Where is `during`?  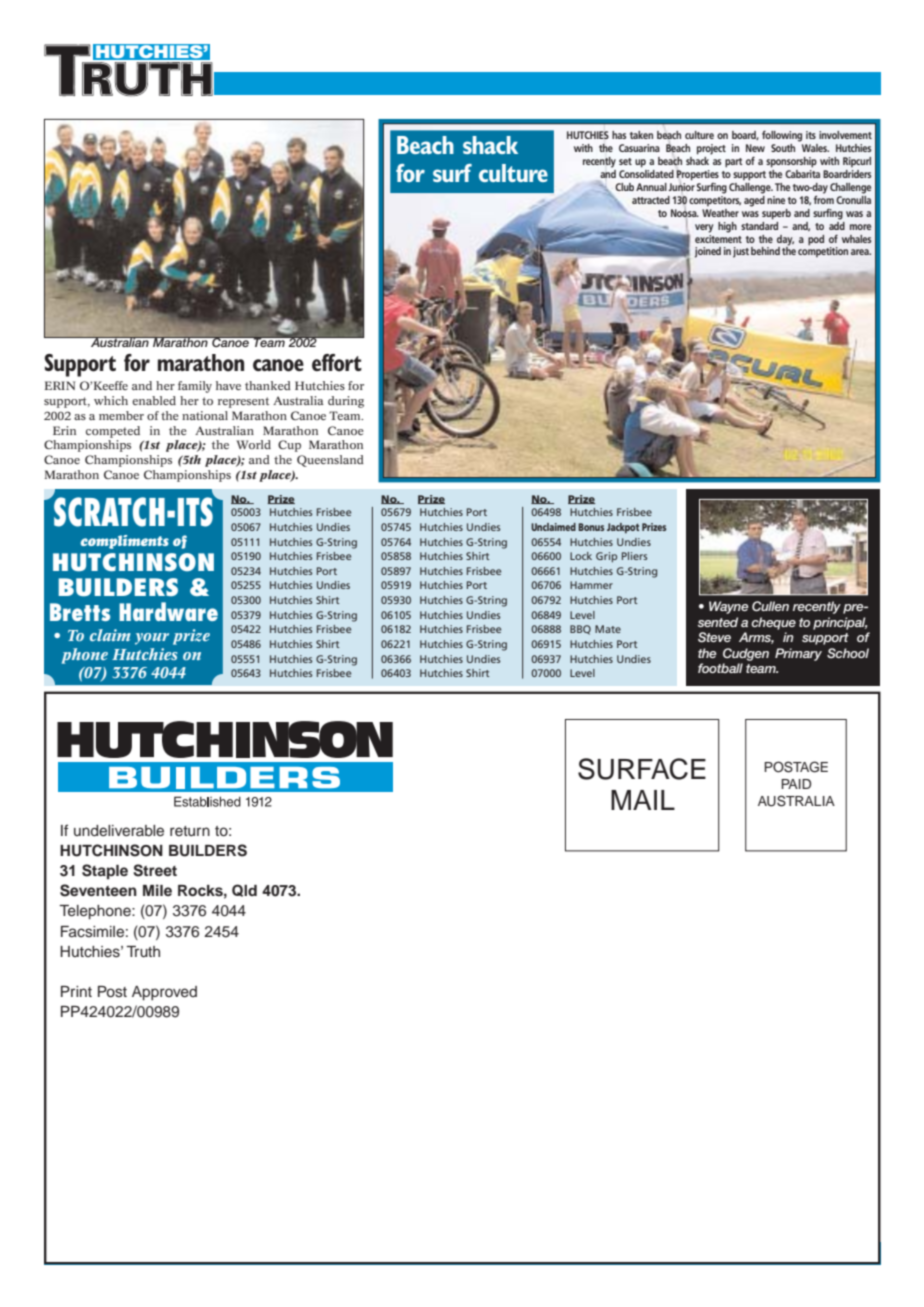
during is located at coordinates (346, 402).
